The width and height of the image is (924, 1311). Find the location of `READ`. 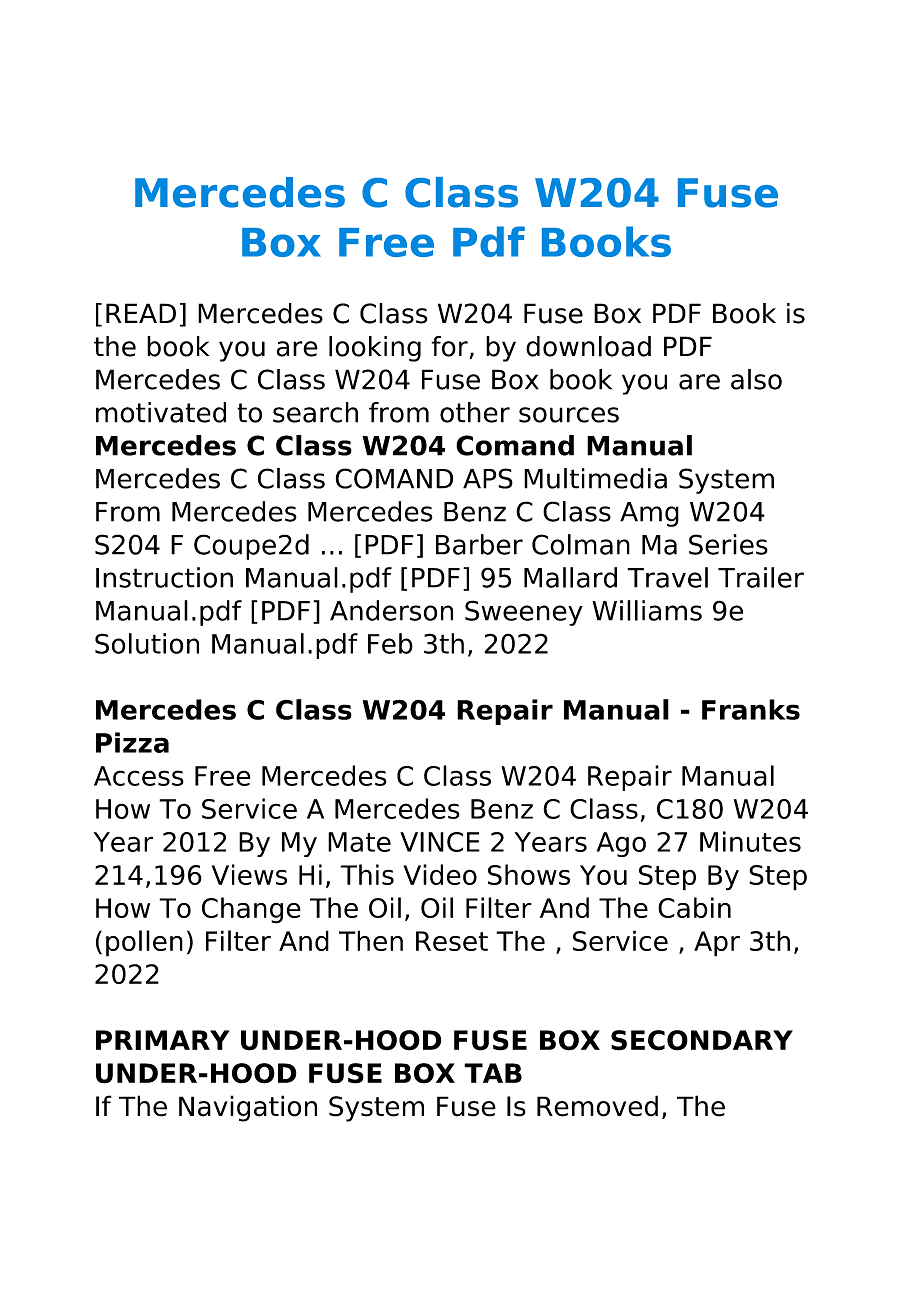

READ is located at coordinates (141, 313).
